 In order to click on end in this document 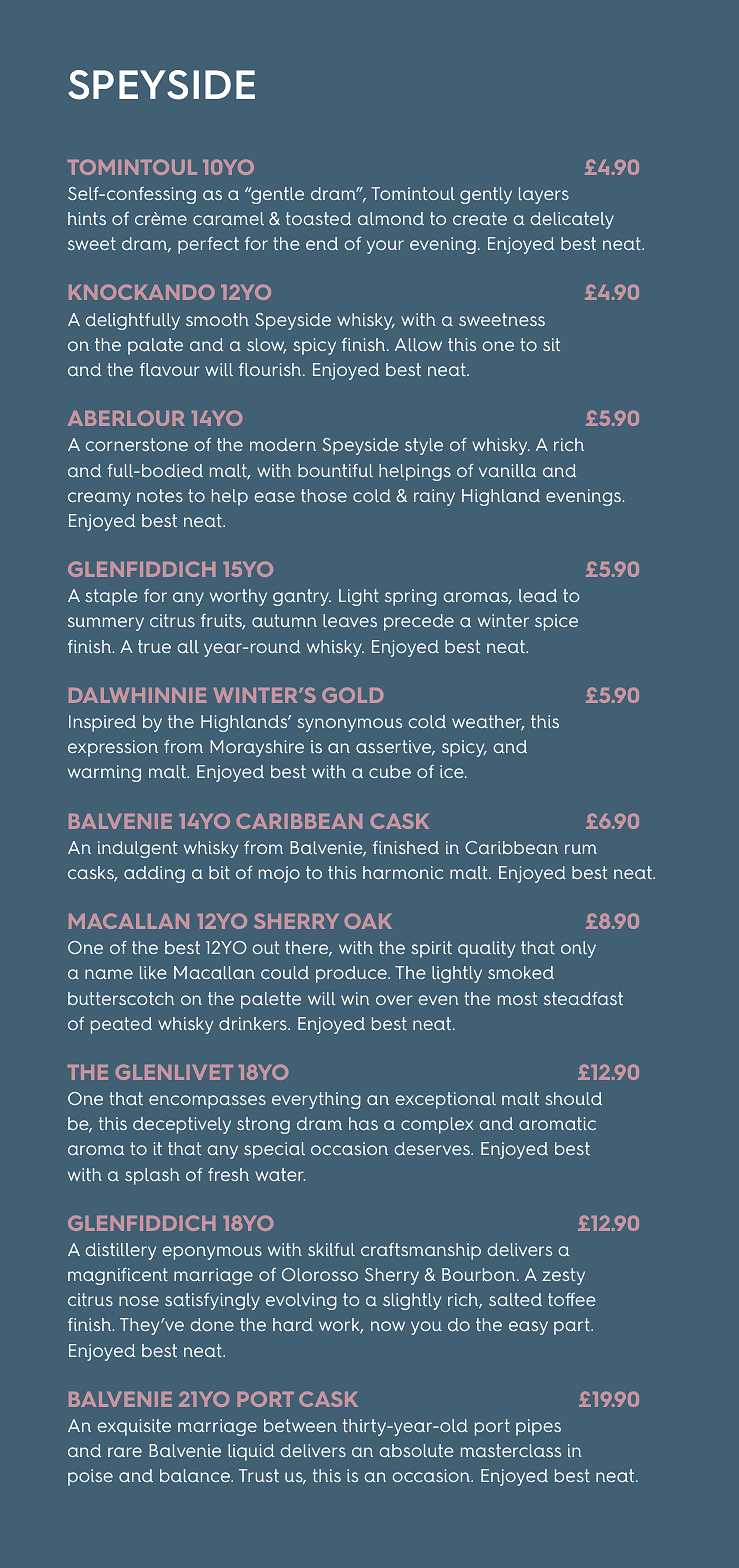, I will do `click(322, 243)`.
